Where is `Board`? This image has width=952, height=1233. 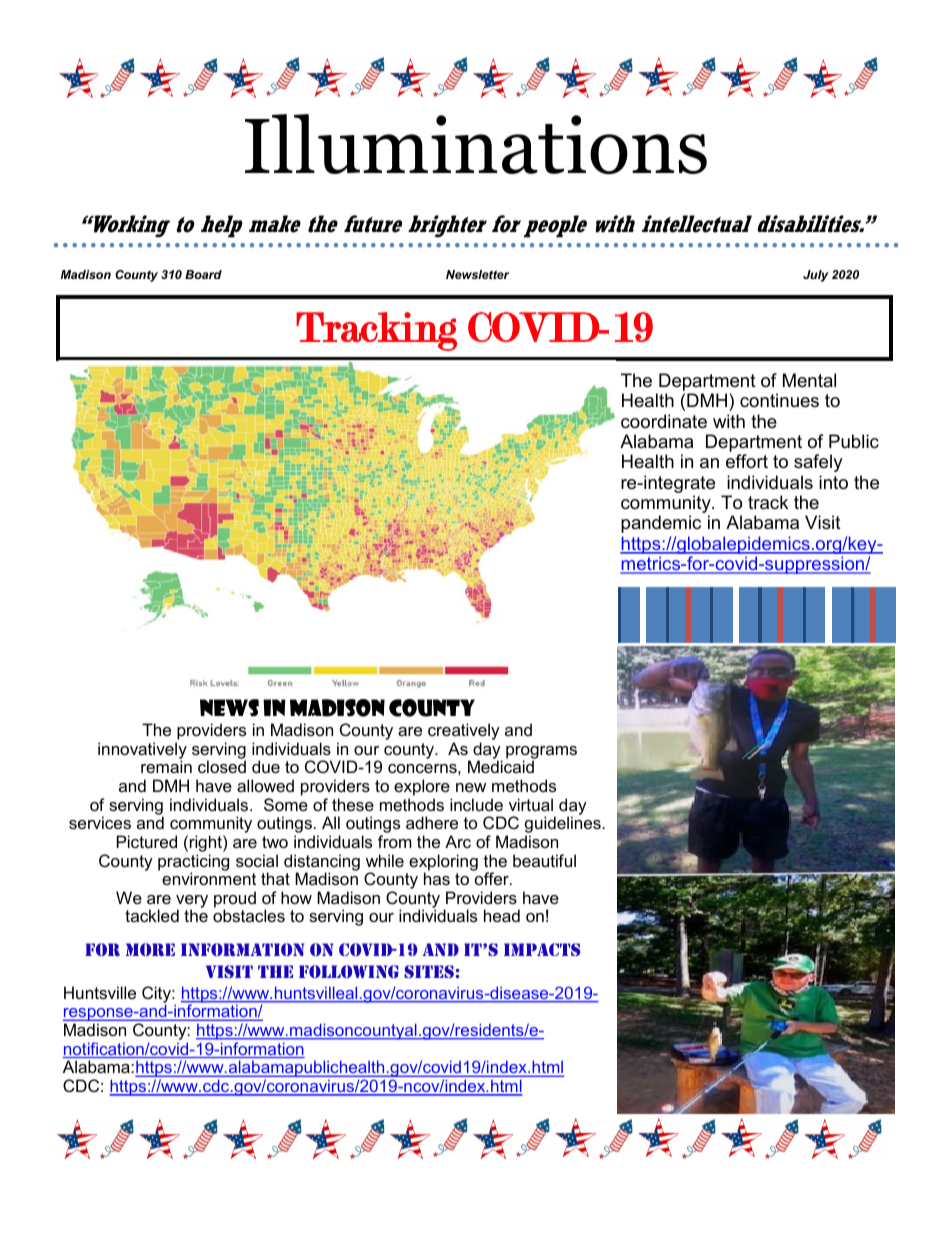
Board is located at coordinates (203, 274).
